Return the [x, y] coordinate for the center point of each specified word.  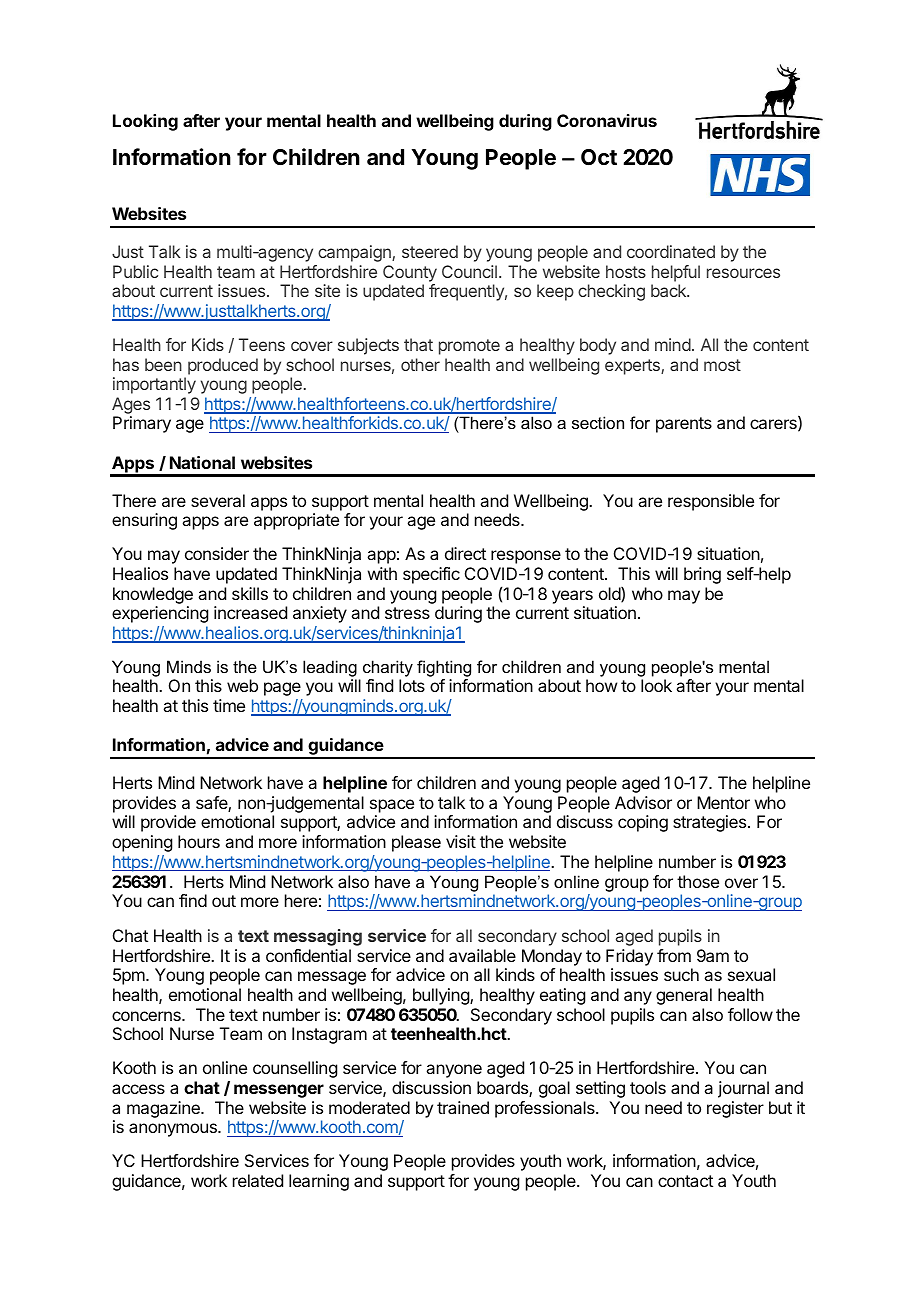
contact [685, 1181]
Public [135, 271]
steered [430, 251]
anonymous [174, 1130]
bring [702, 575]
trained [463, 1107]
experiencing [160, 614]
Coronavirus [607, 120]
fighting [444, 668]
